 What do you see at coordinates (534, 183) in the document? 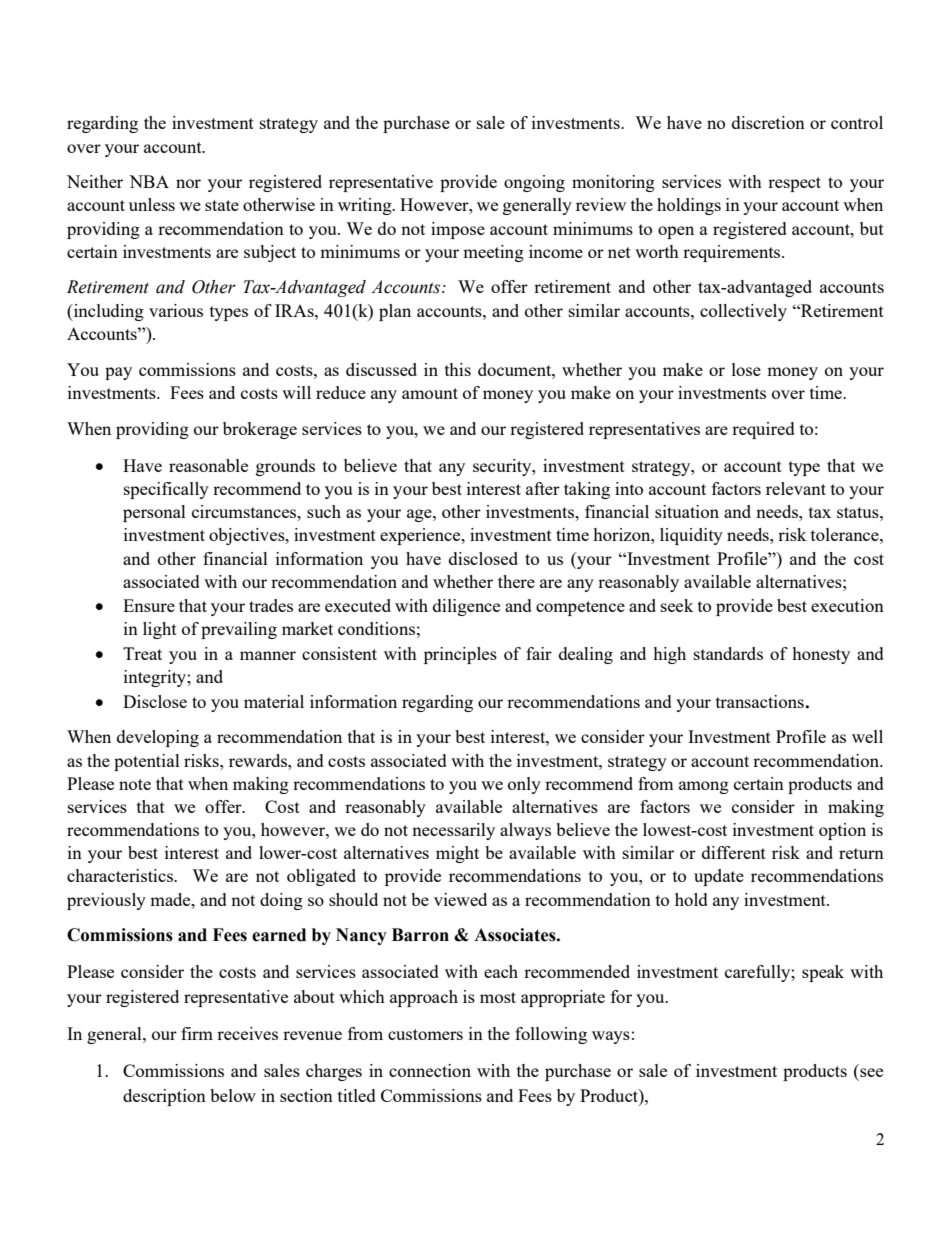
I see `ongoing` at bounding box center [534, 183].
